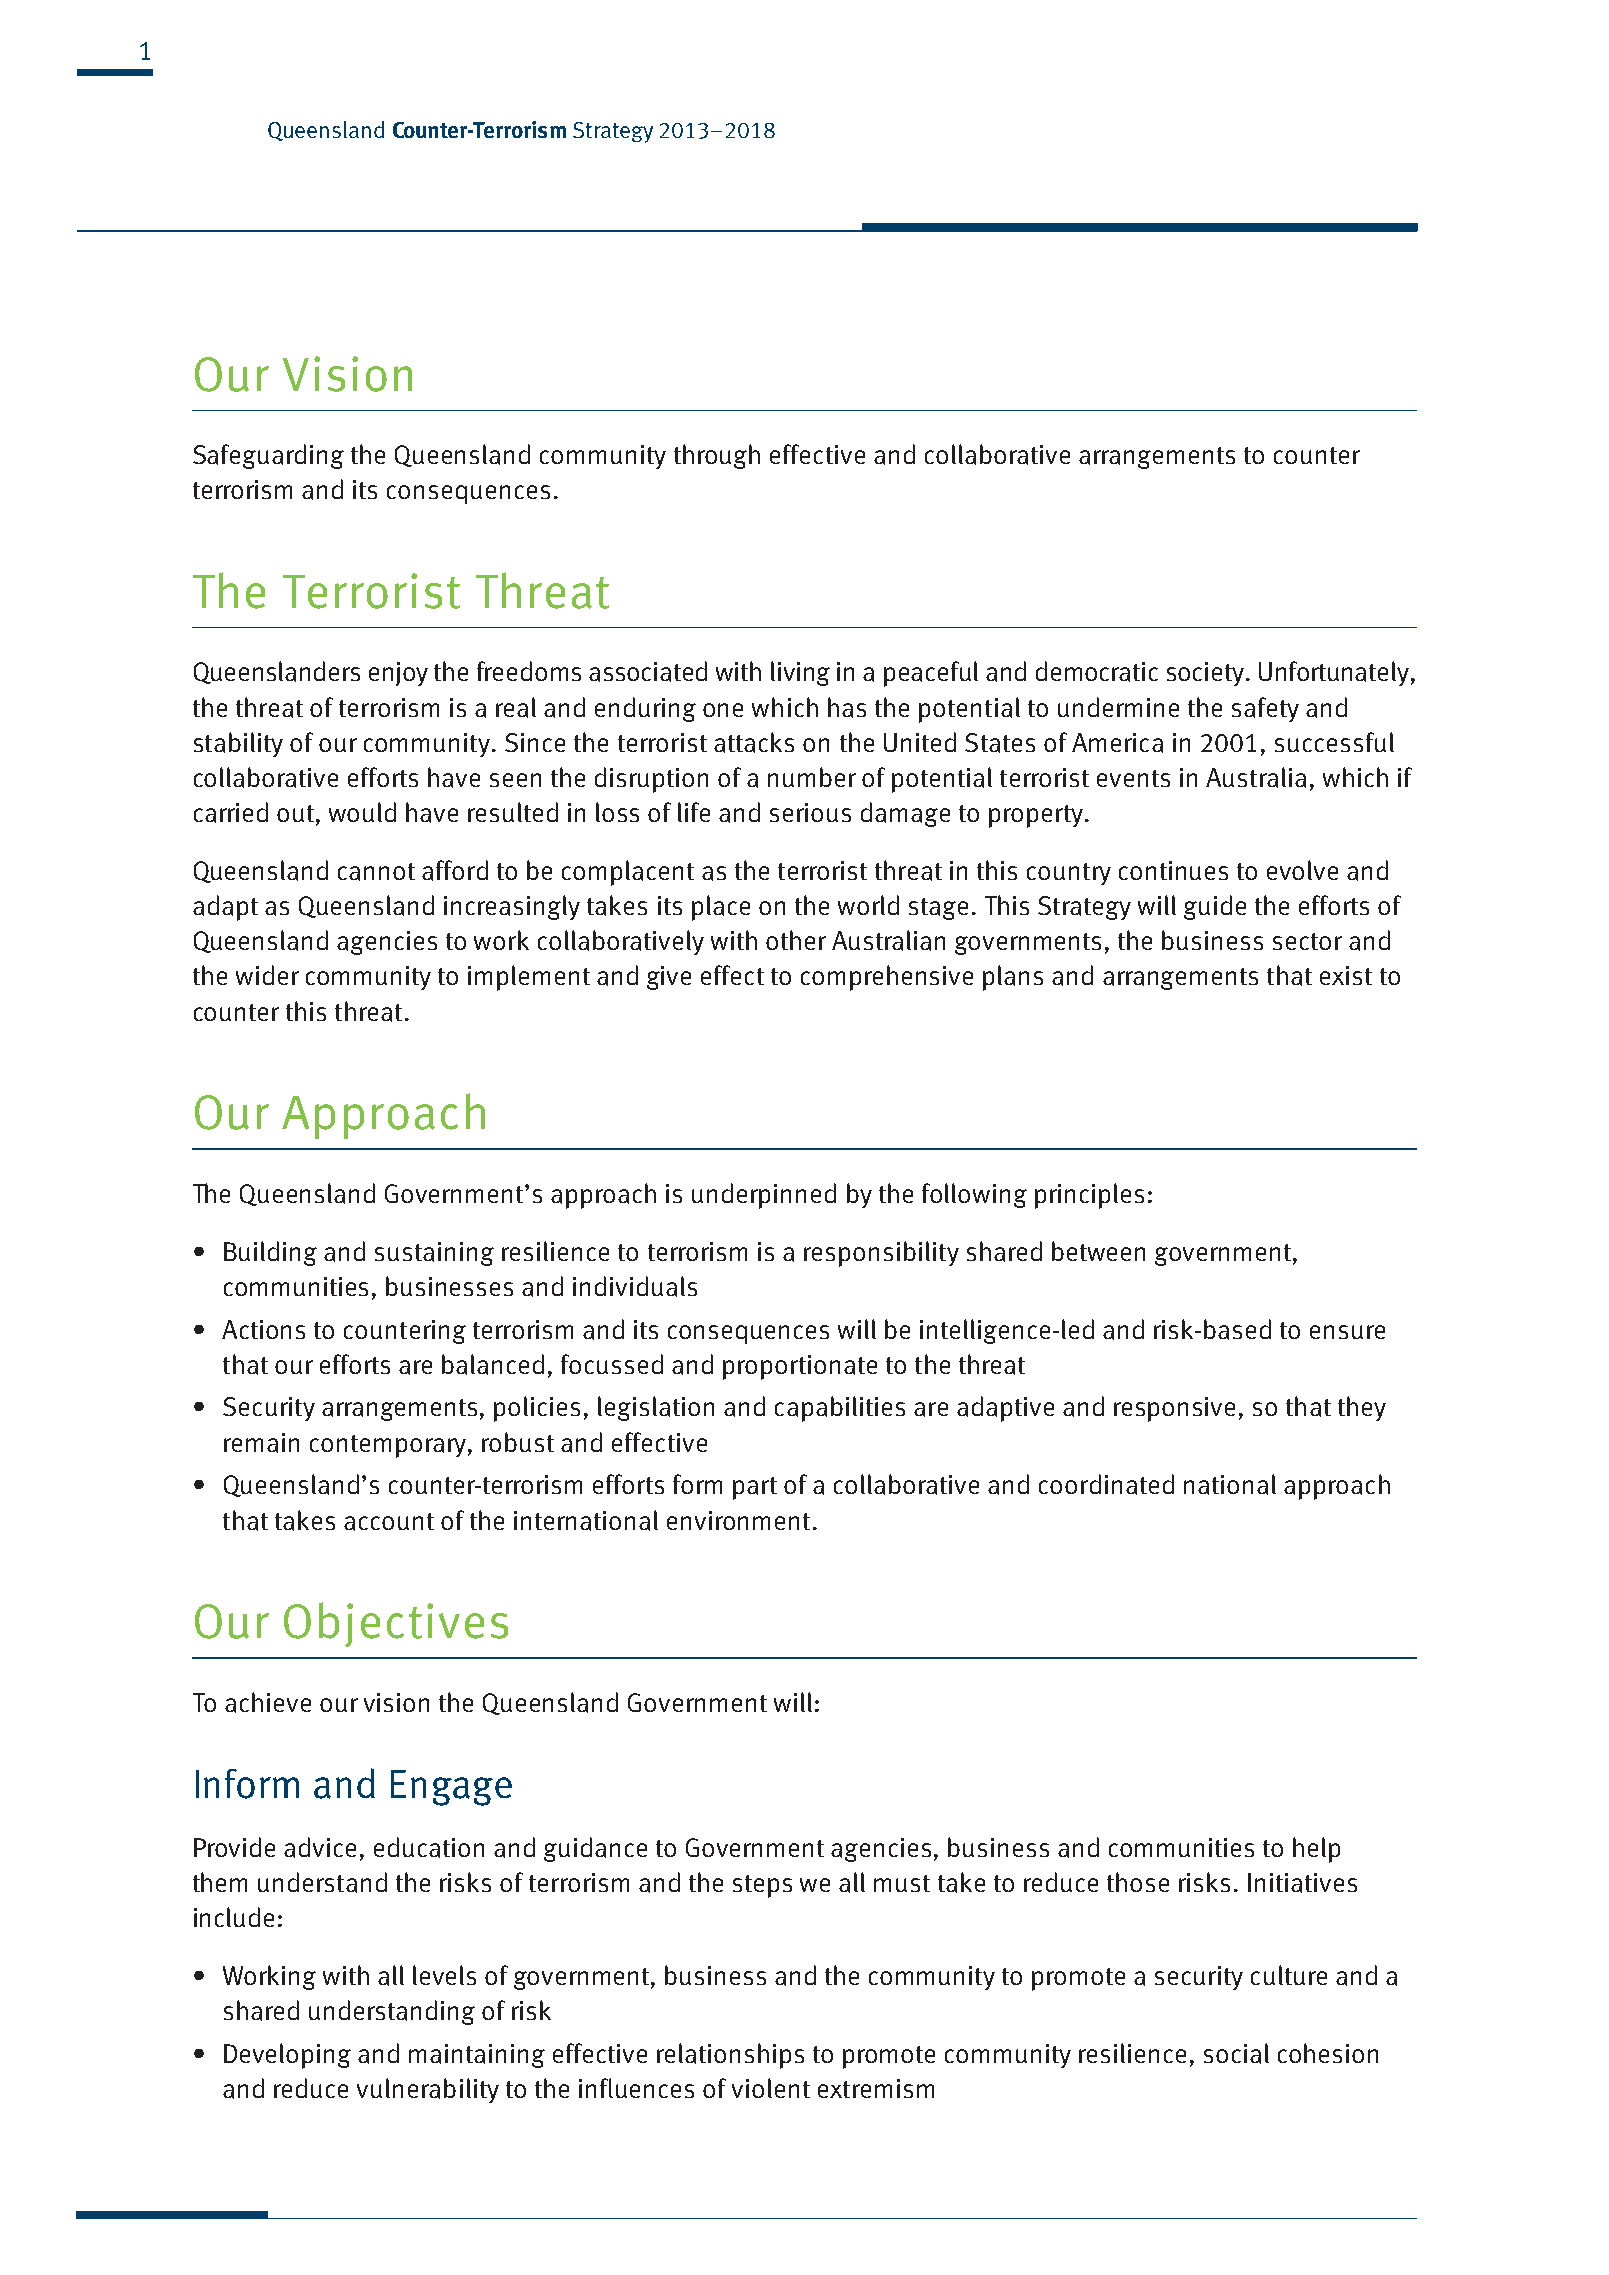 The width and height of the screenshot is (1609, 2275). What do you see at coordinates (1207, 674) in the screenshot?
I see `society` at bounding box center [1207, 674].
